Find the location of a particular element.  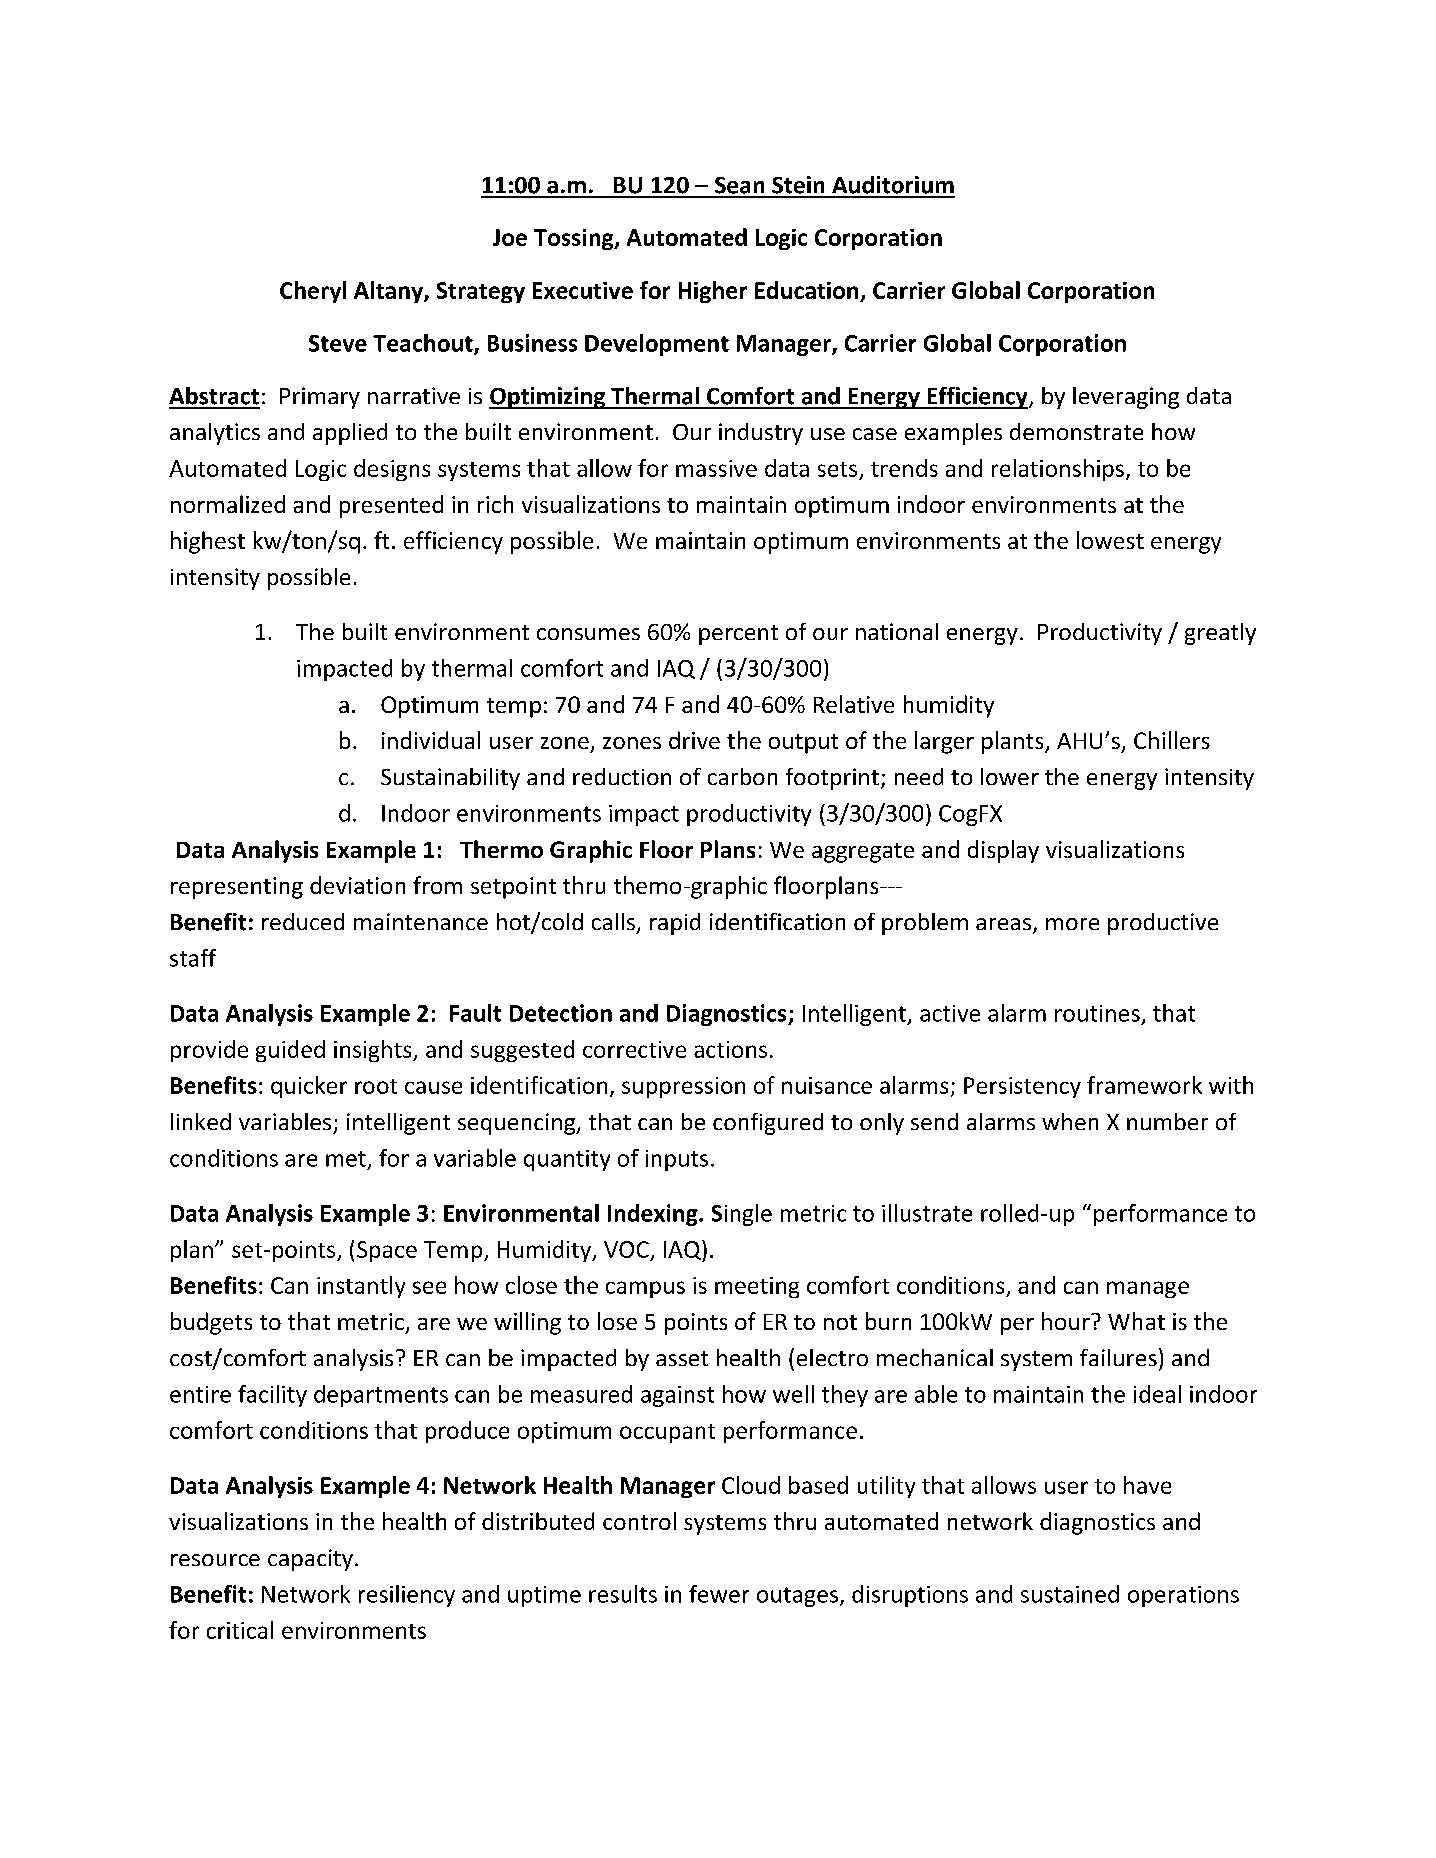

quicker is located at coordinates (309, 1087).
